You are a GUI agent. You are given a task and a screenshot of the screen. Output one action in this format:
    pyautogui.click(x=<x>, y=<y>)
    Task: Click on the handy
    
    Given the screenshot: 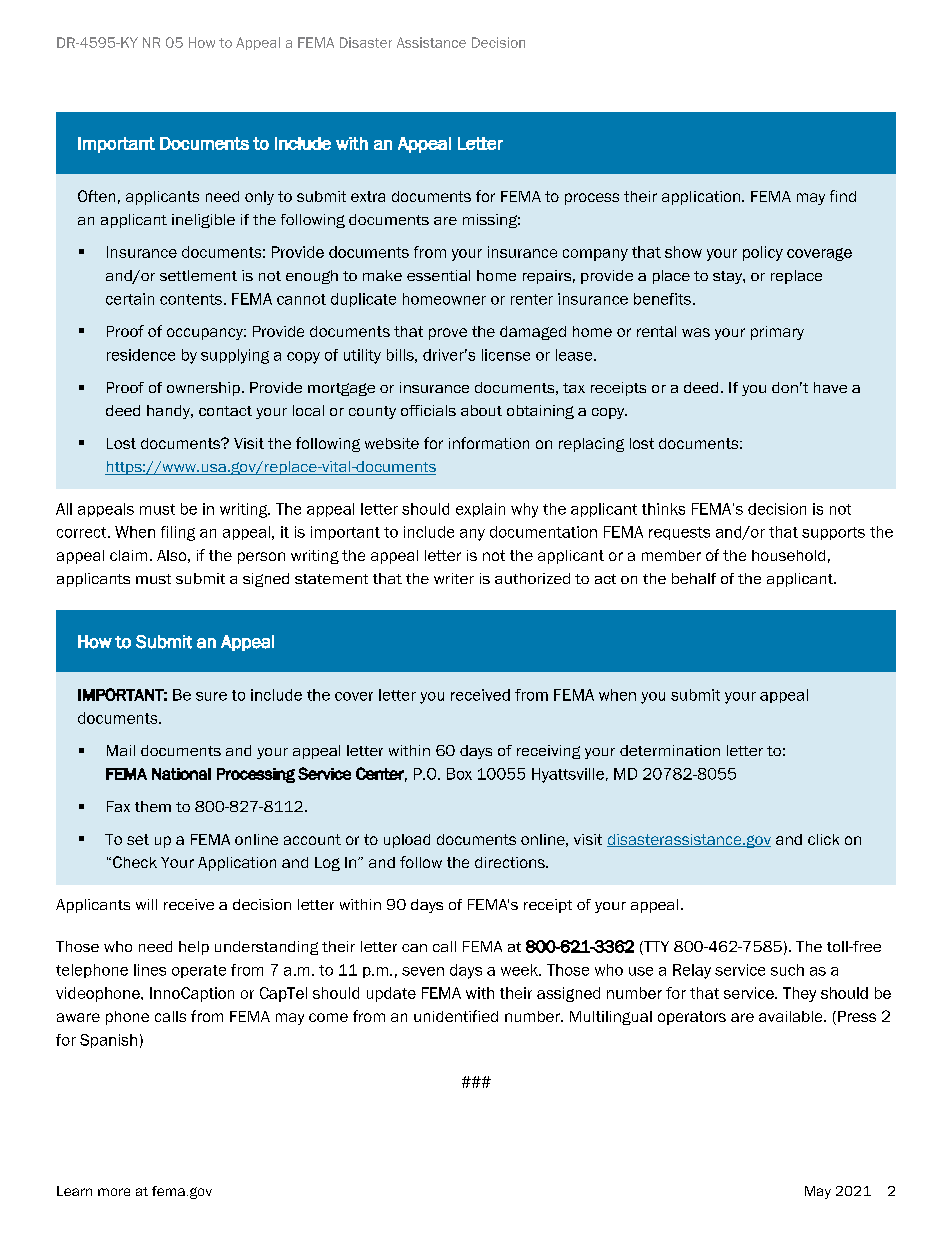 What is the action you would take?
    pyautogui.click(x=169, y=412)
